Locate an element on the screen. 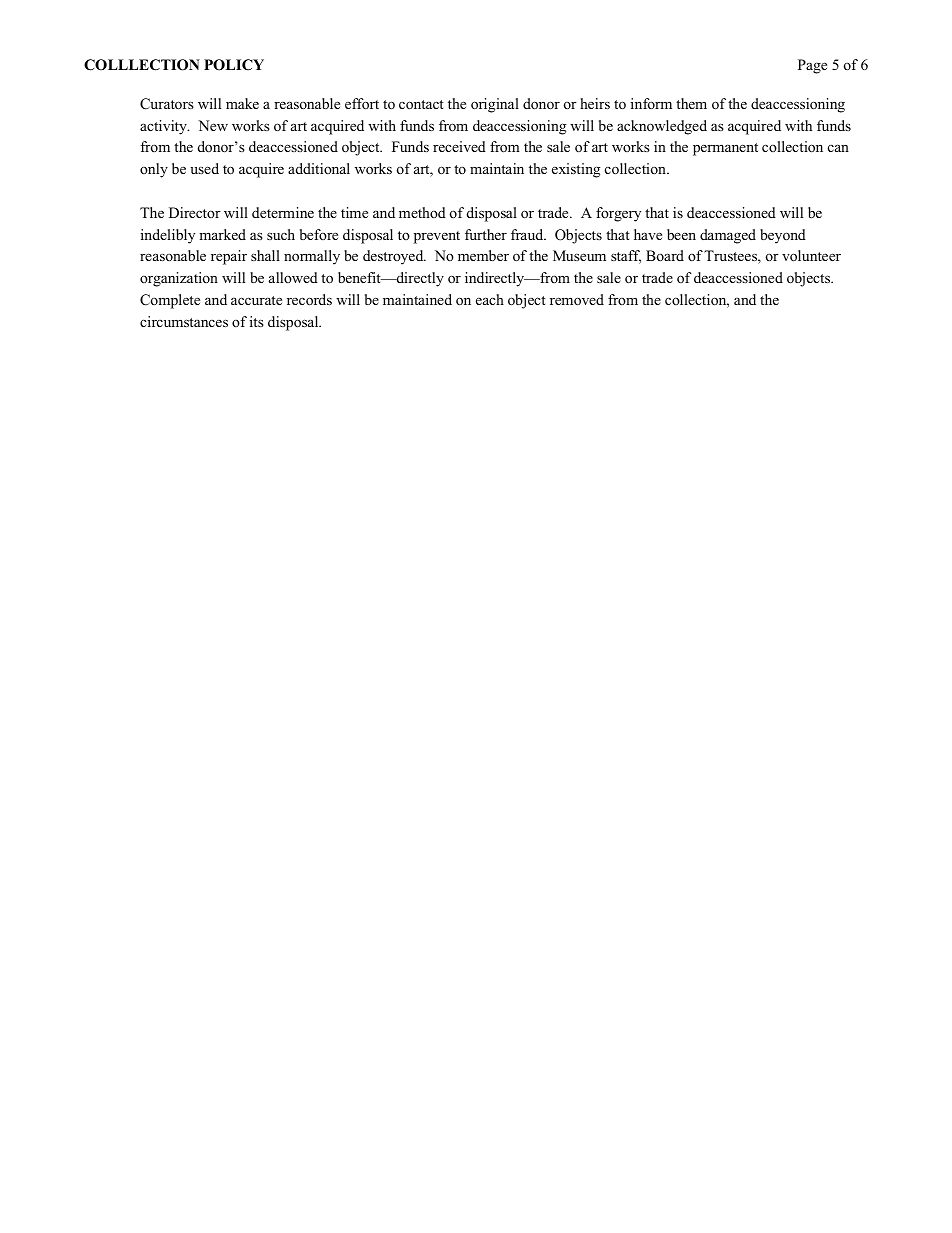 The width and height of the screenshot is (952, 1233). Page is located at coordinates (812, 66).
